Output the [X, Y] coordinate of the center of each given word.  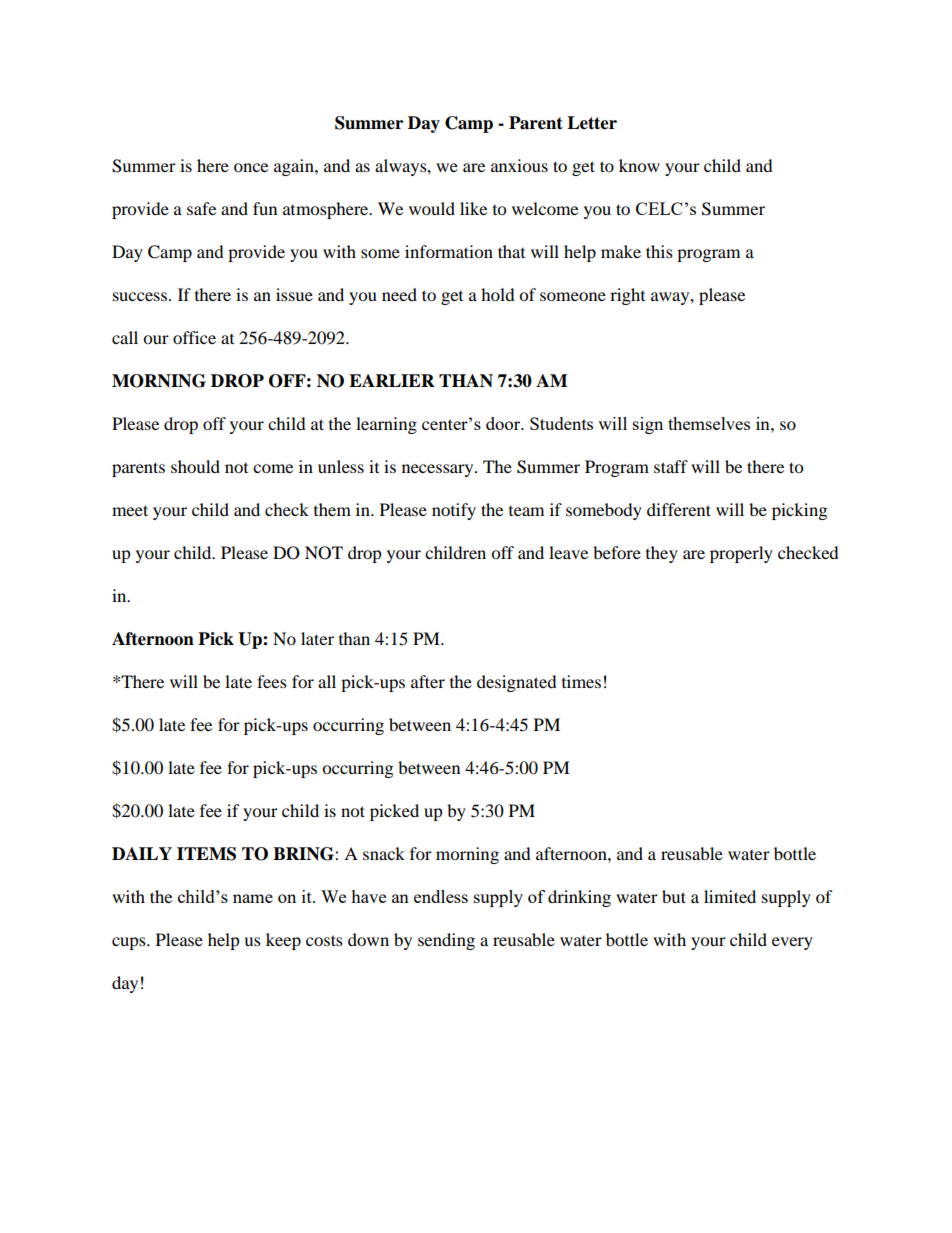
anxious [519, 165]
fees [272, 681]
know [639, 165]
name [253, 898]
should [195, 466]
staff [671, 466]
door [504, 423]
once [251, 167]
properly [741, 554]
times [581, 681]
